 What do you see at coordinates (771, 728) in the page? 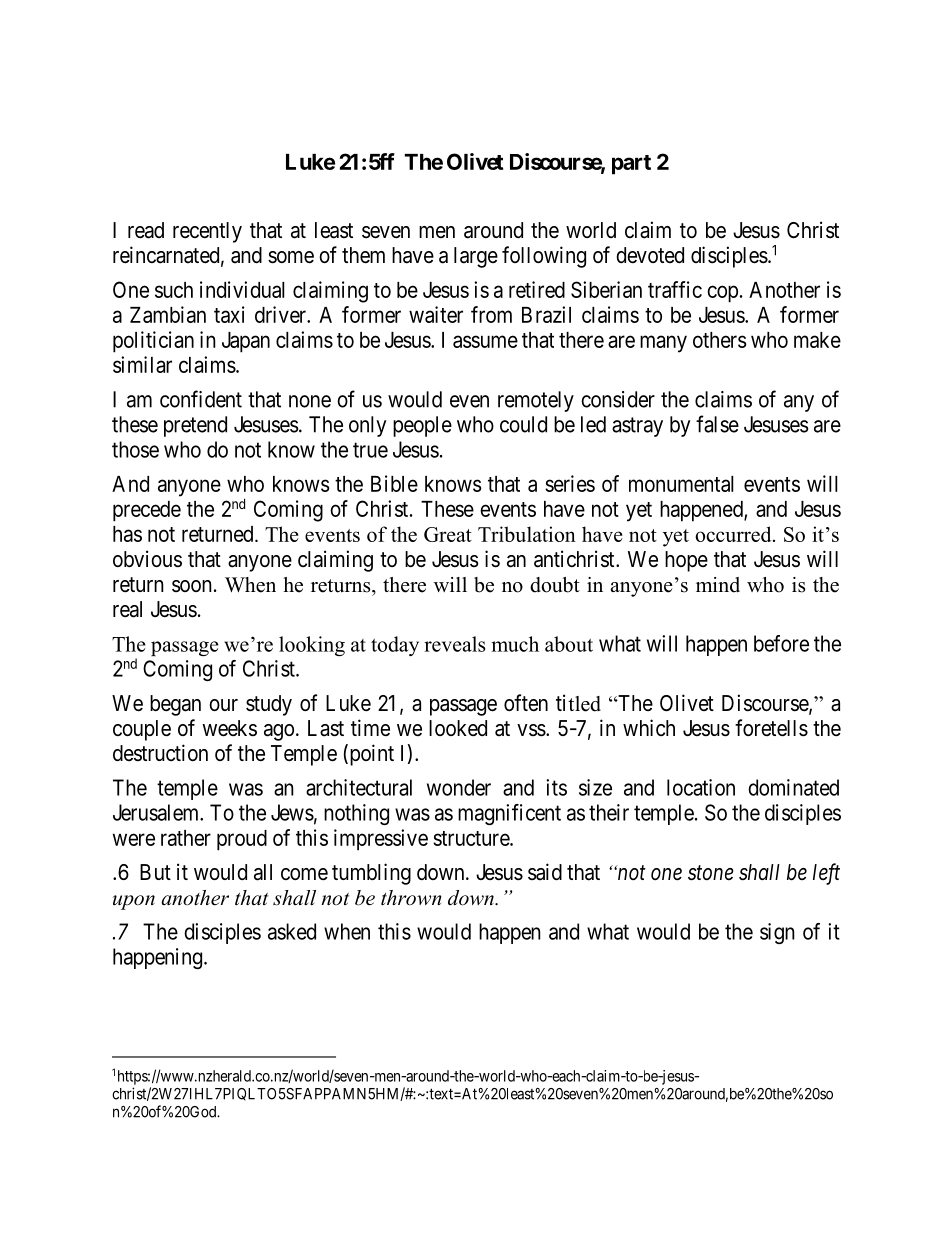
I see `foretells` at bounding box center [771, 728].
